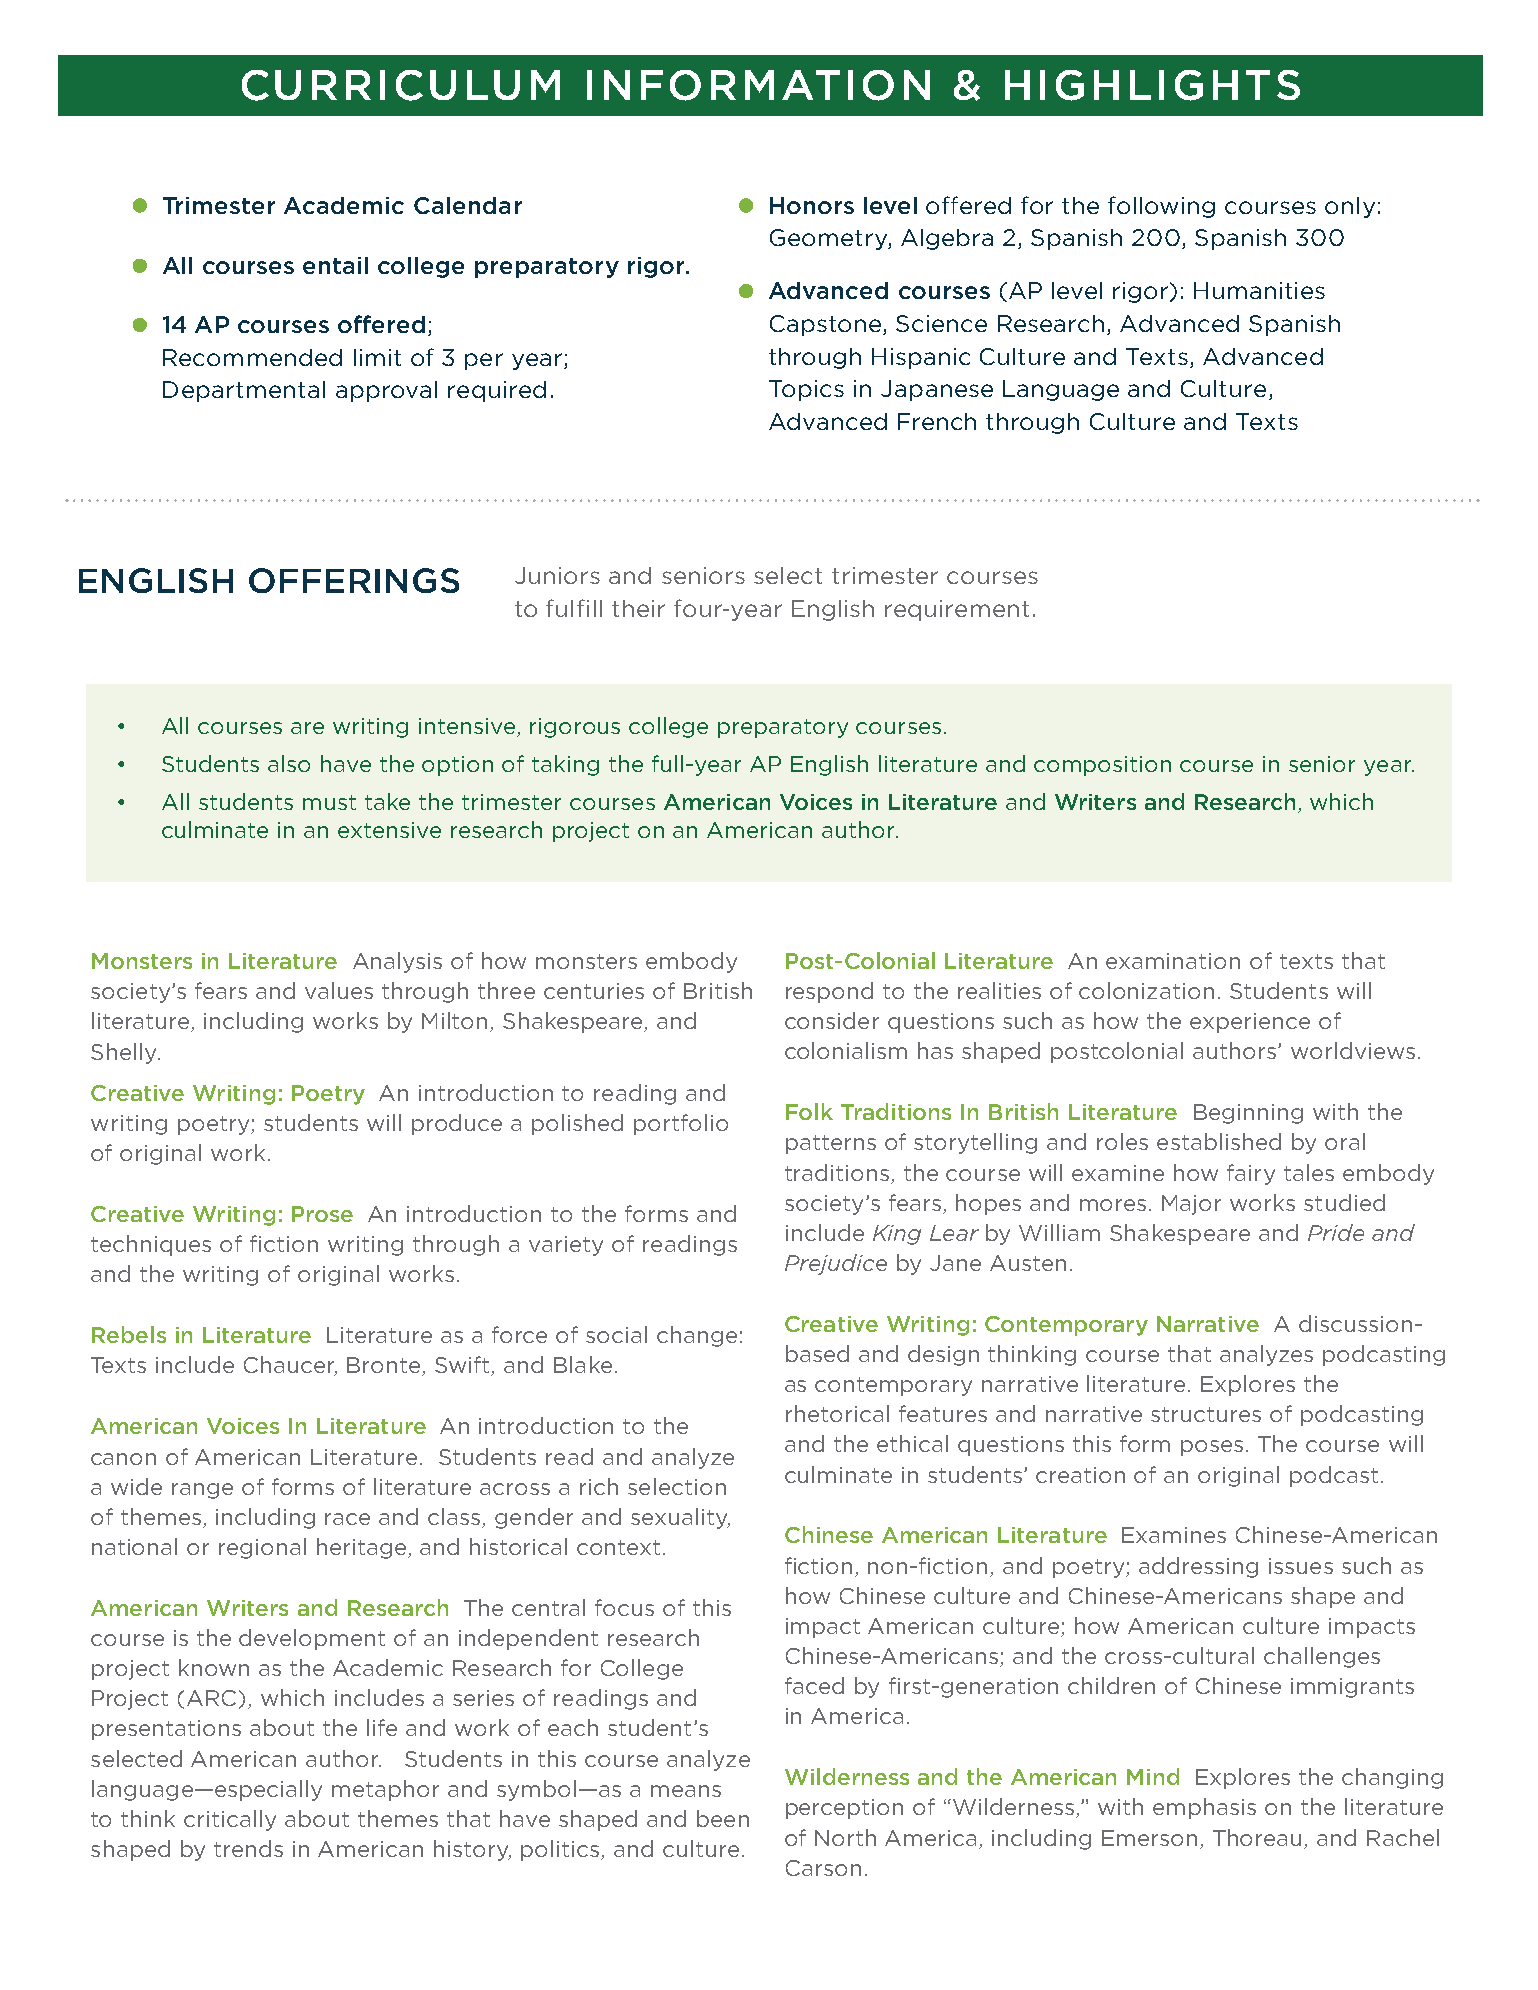  What do you see at coordinates (812, 205) in the document?
I see `Honors` at bounding box center [812, 205].
